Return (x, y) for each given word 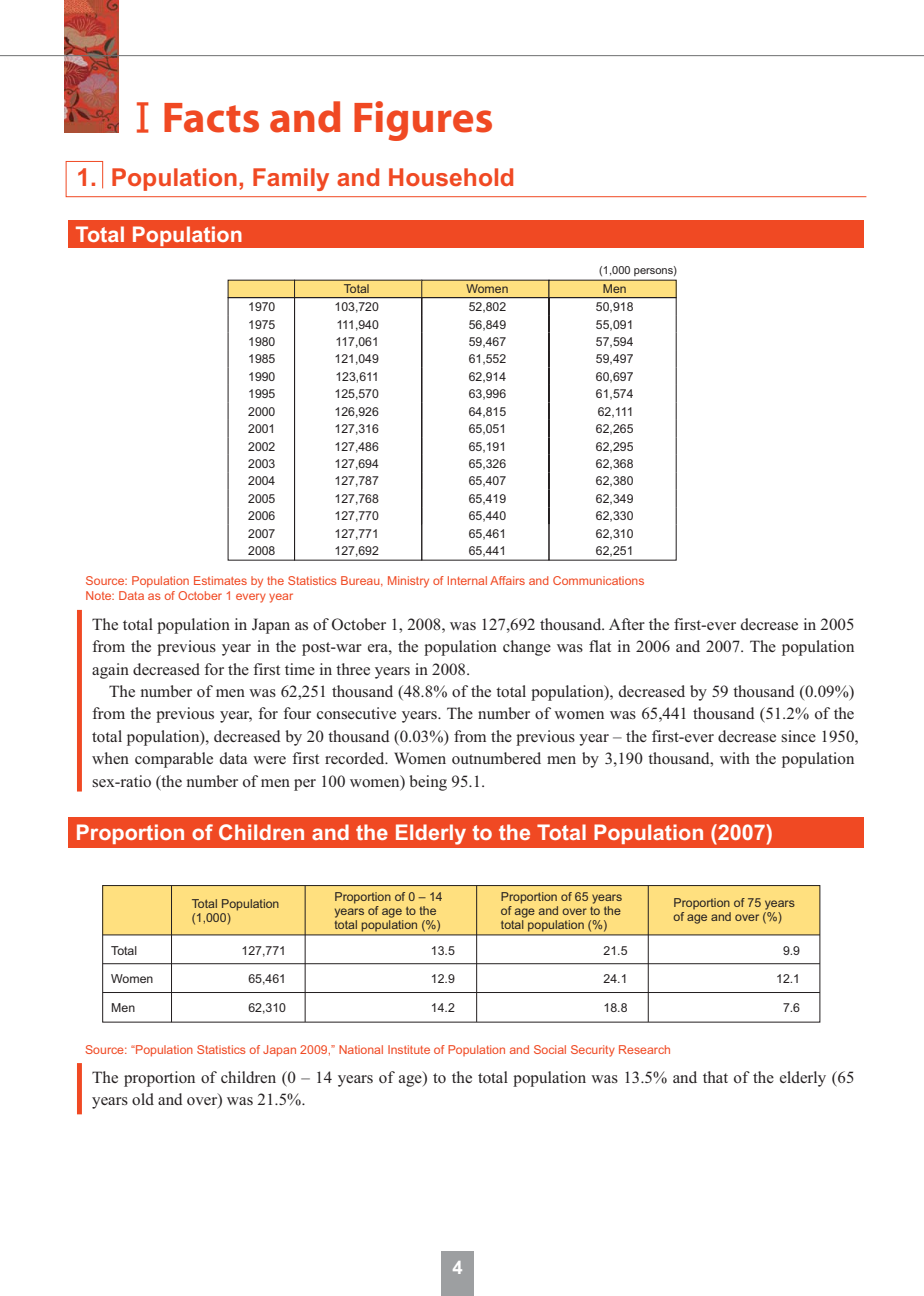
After (627, 624)
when (110, 758)
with (735, 758)
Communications (598, 580)
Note (100, 595)
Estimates (220, 580)
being (428, 783)
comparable (174, 760)
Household (451, 177)
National (361, 1049)
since (798, 736)
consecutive (356, 713)
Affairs (507, 580)
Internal (467, 580)
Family (291, 179)
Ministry (408, 582)
